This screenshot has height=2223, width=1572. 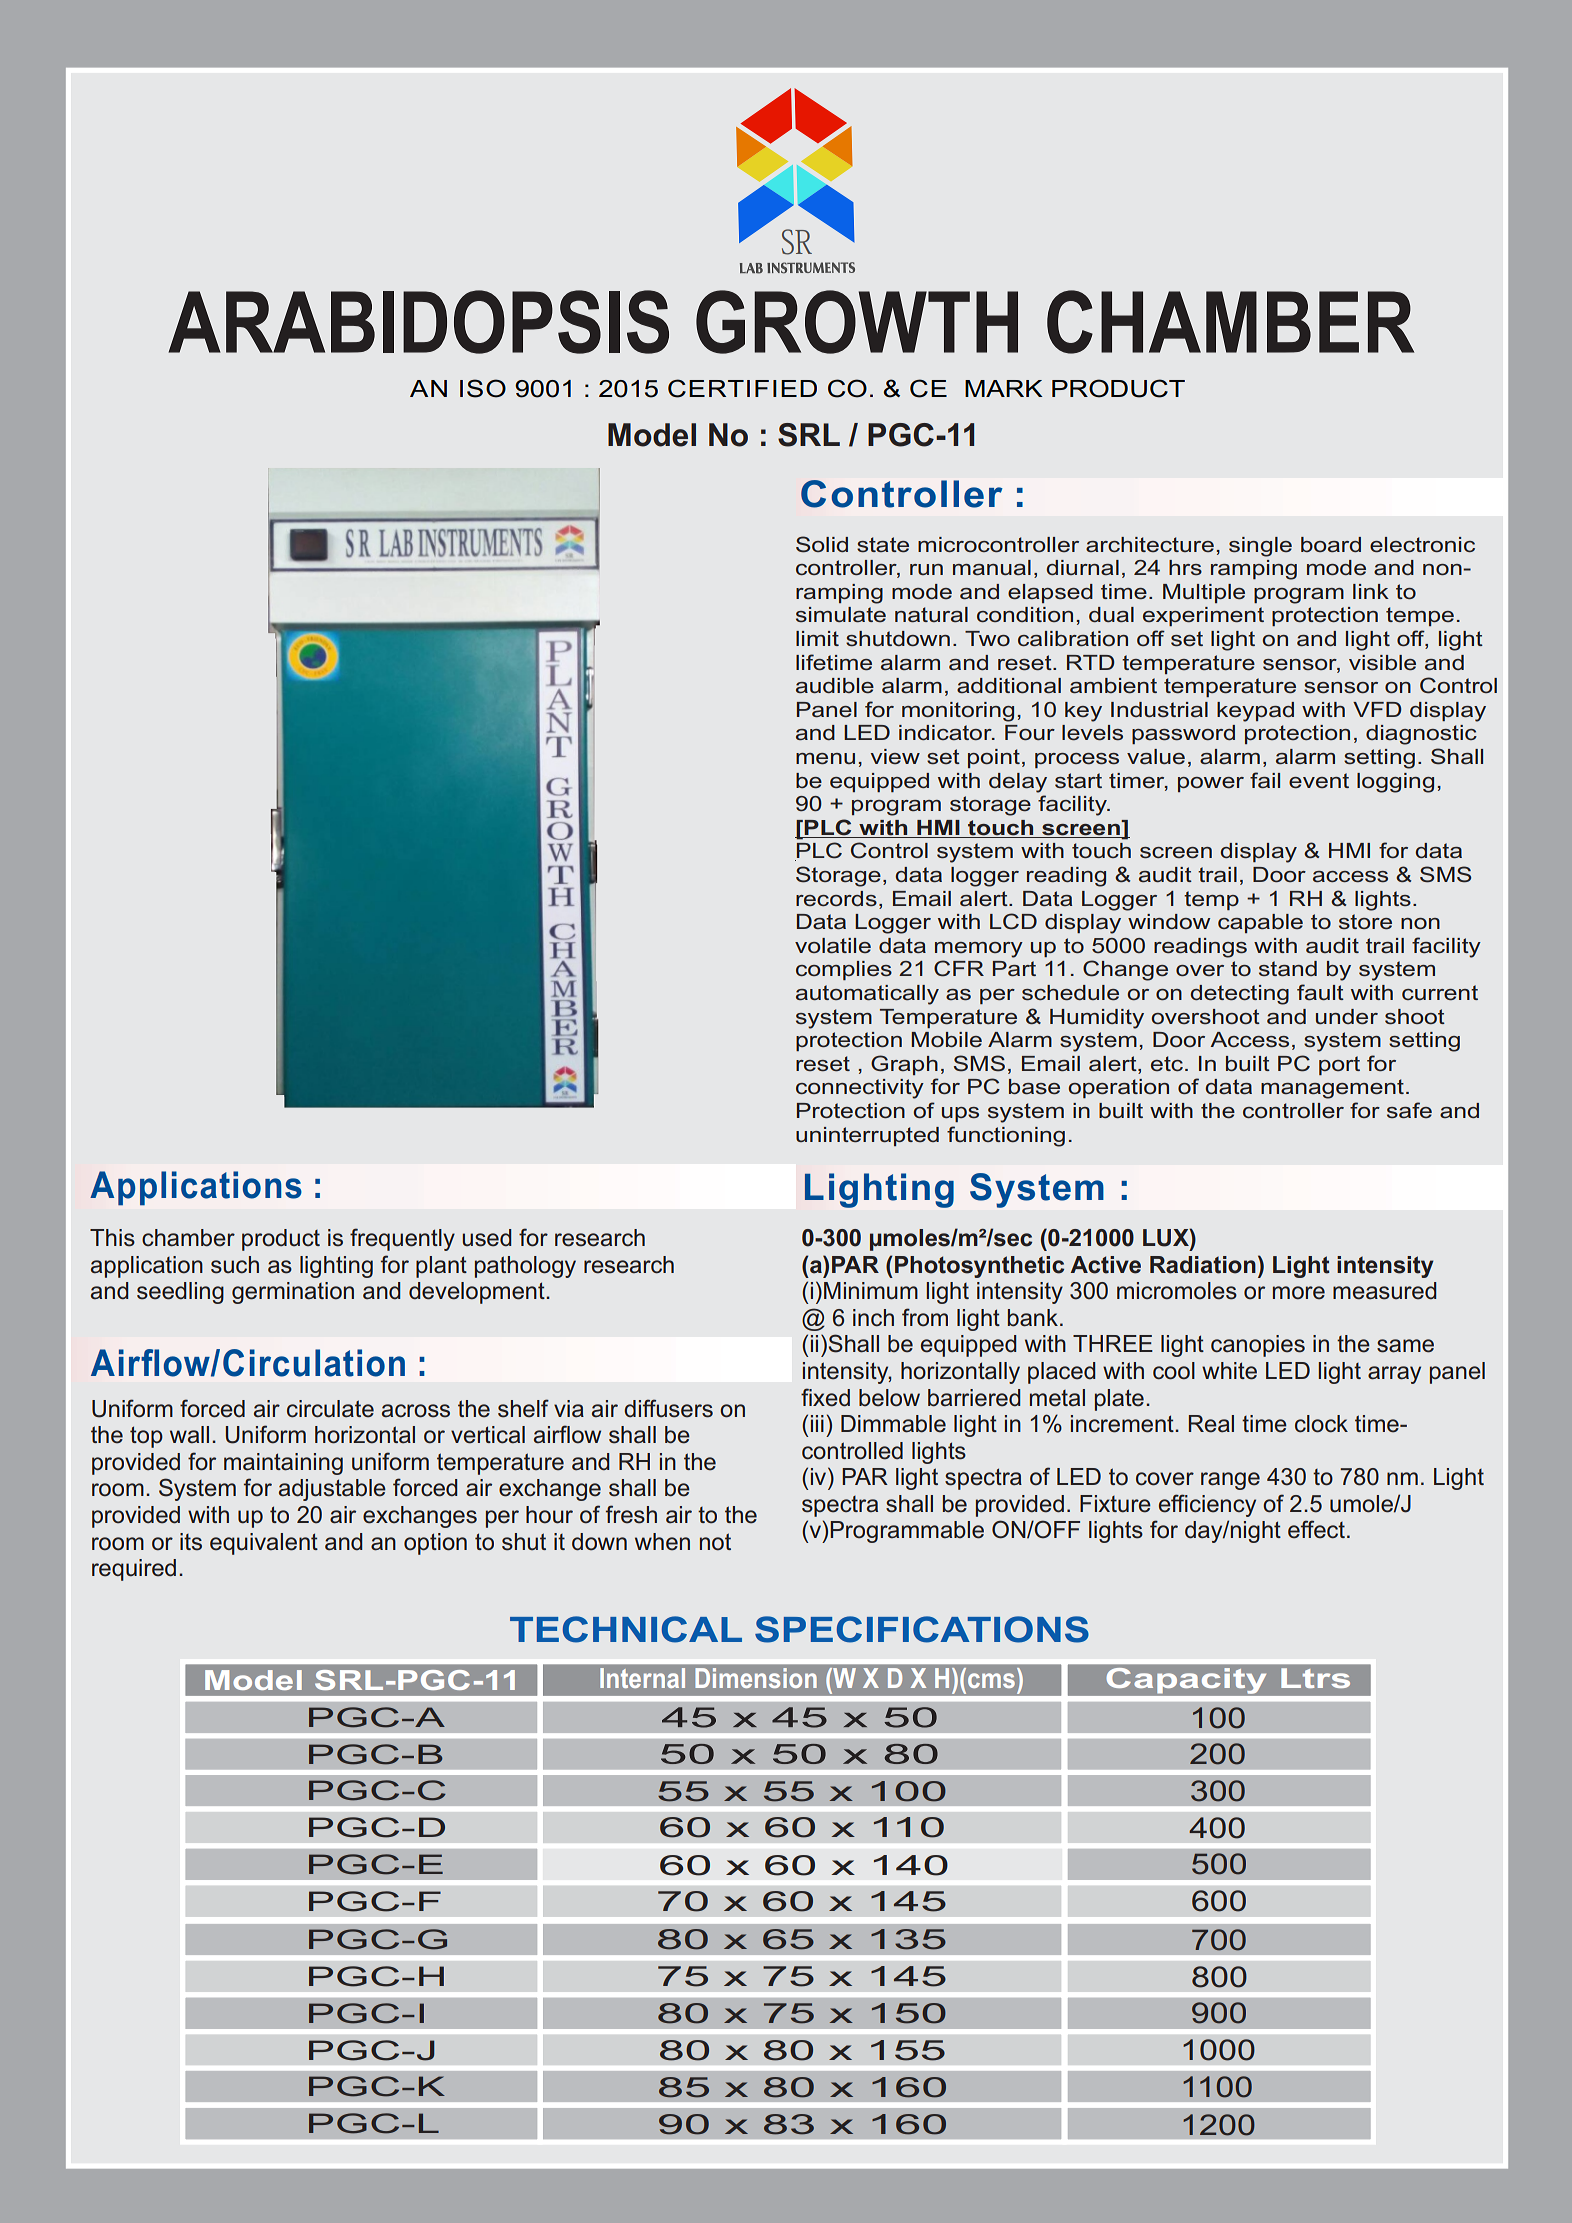 What do you see at coordinates (1239, 995) in the screenshot?
I see `detecting` at bounding box center [1239, 995].
